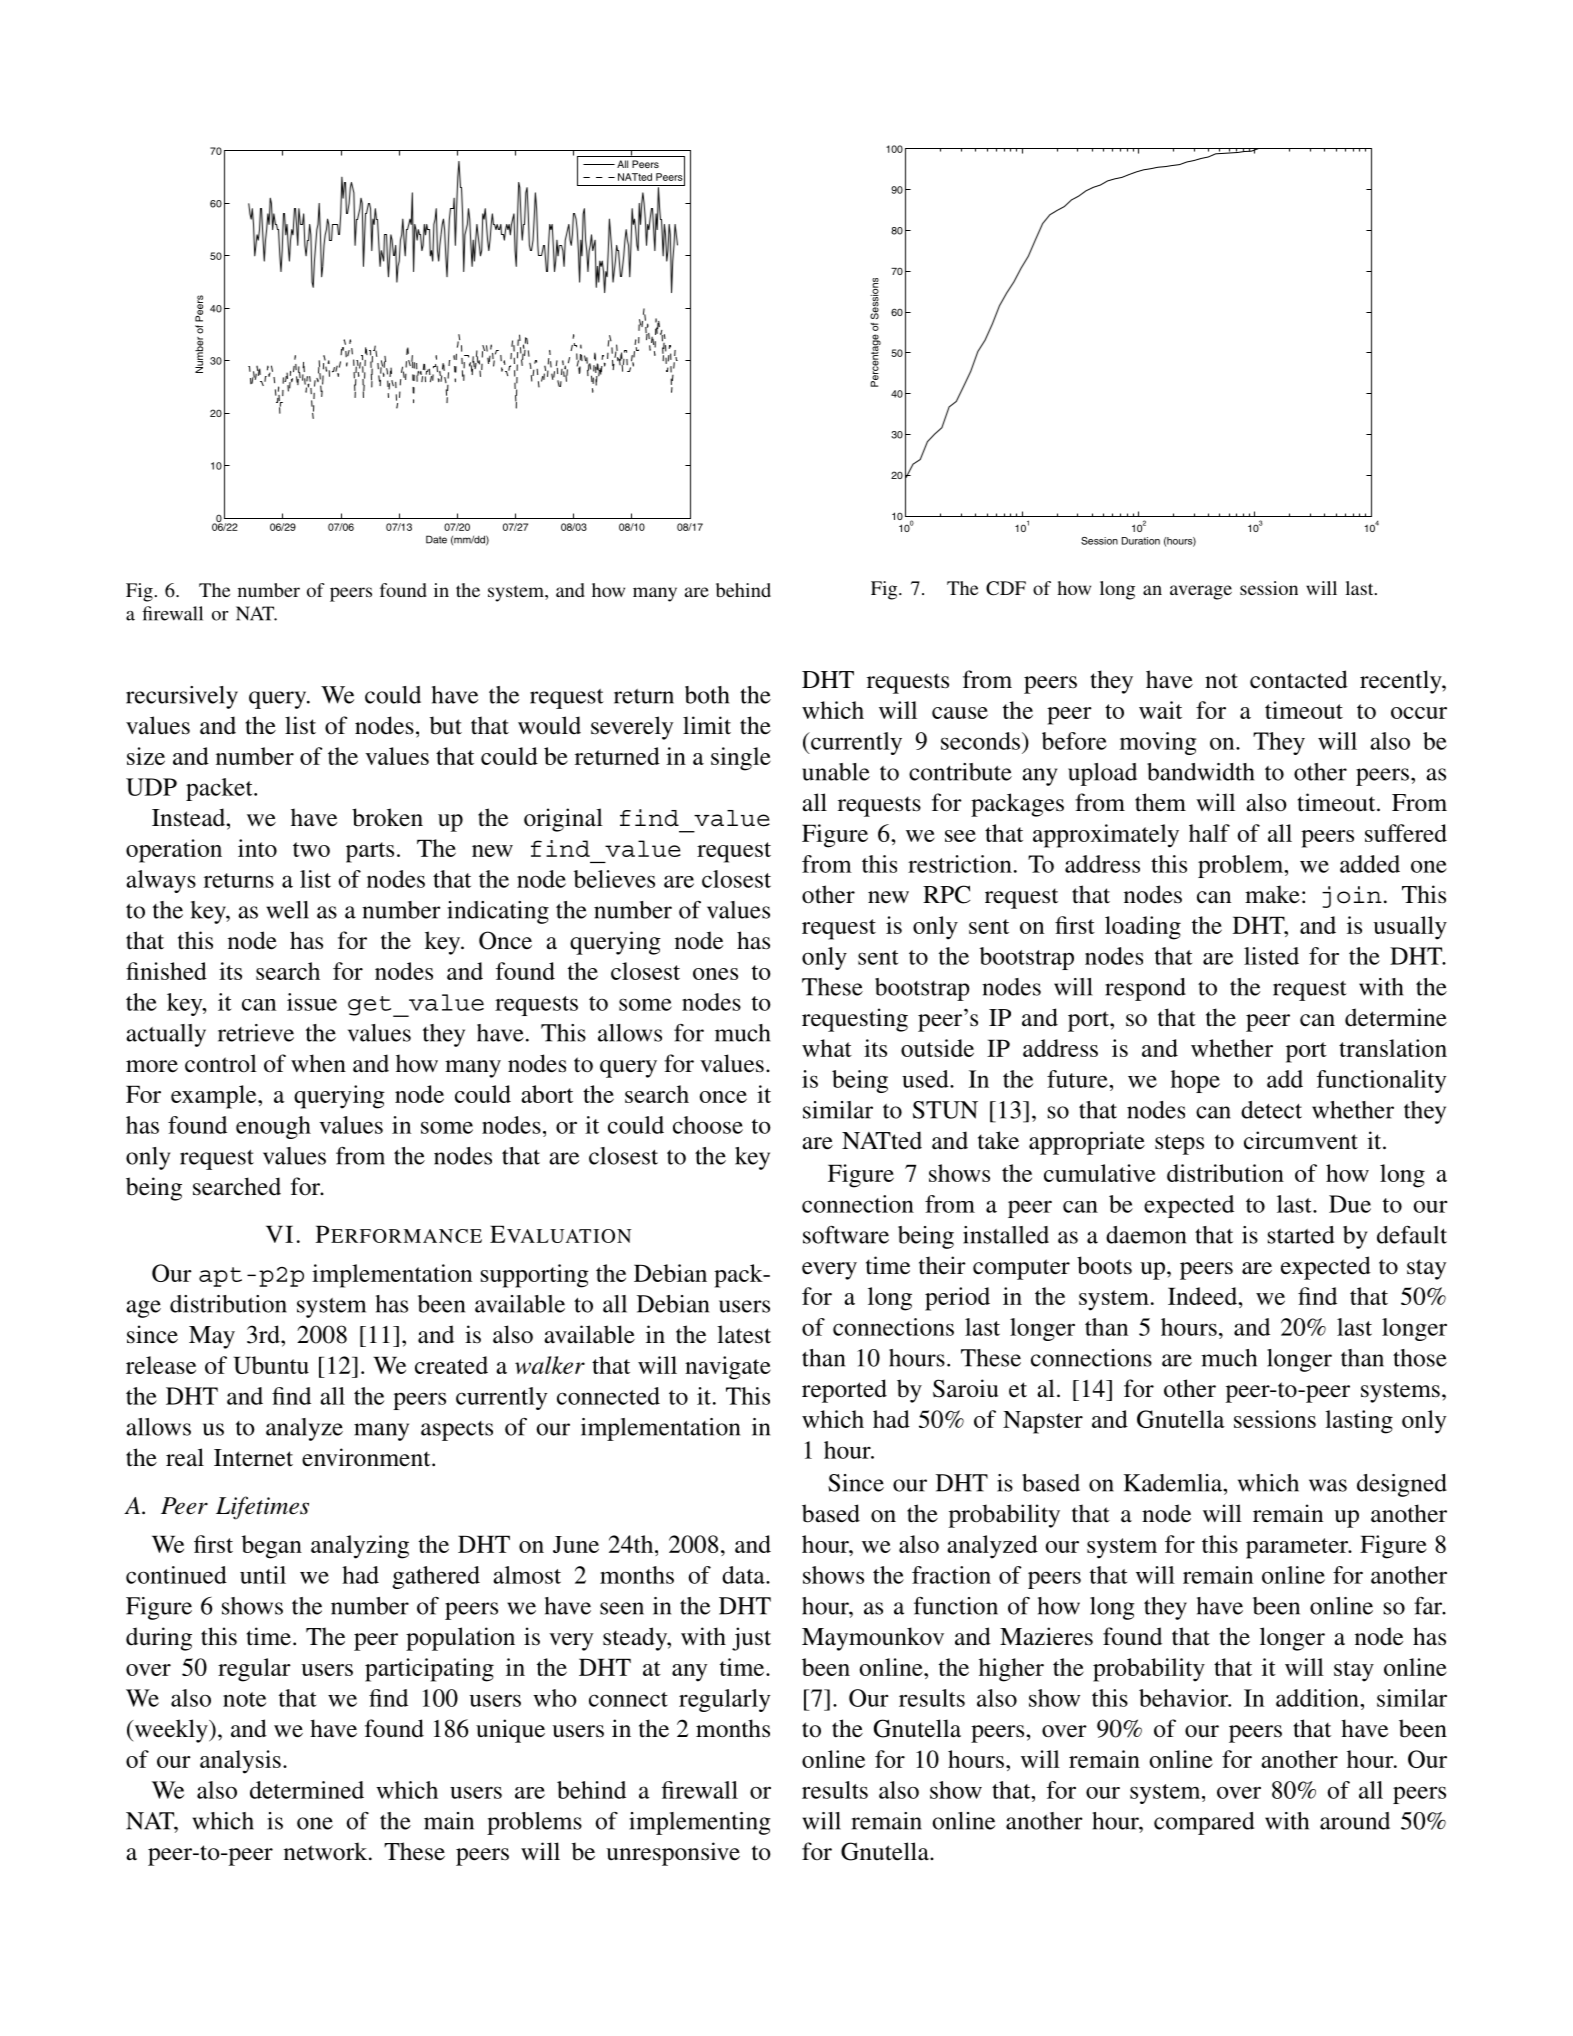  I want to click on ones, so click(715, 974).
